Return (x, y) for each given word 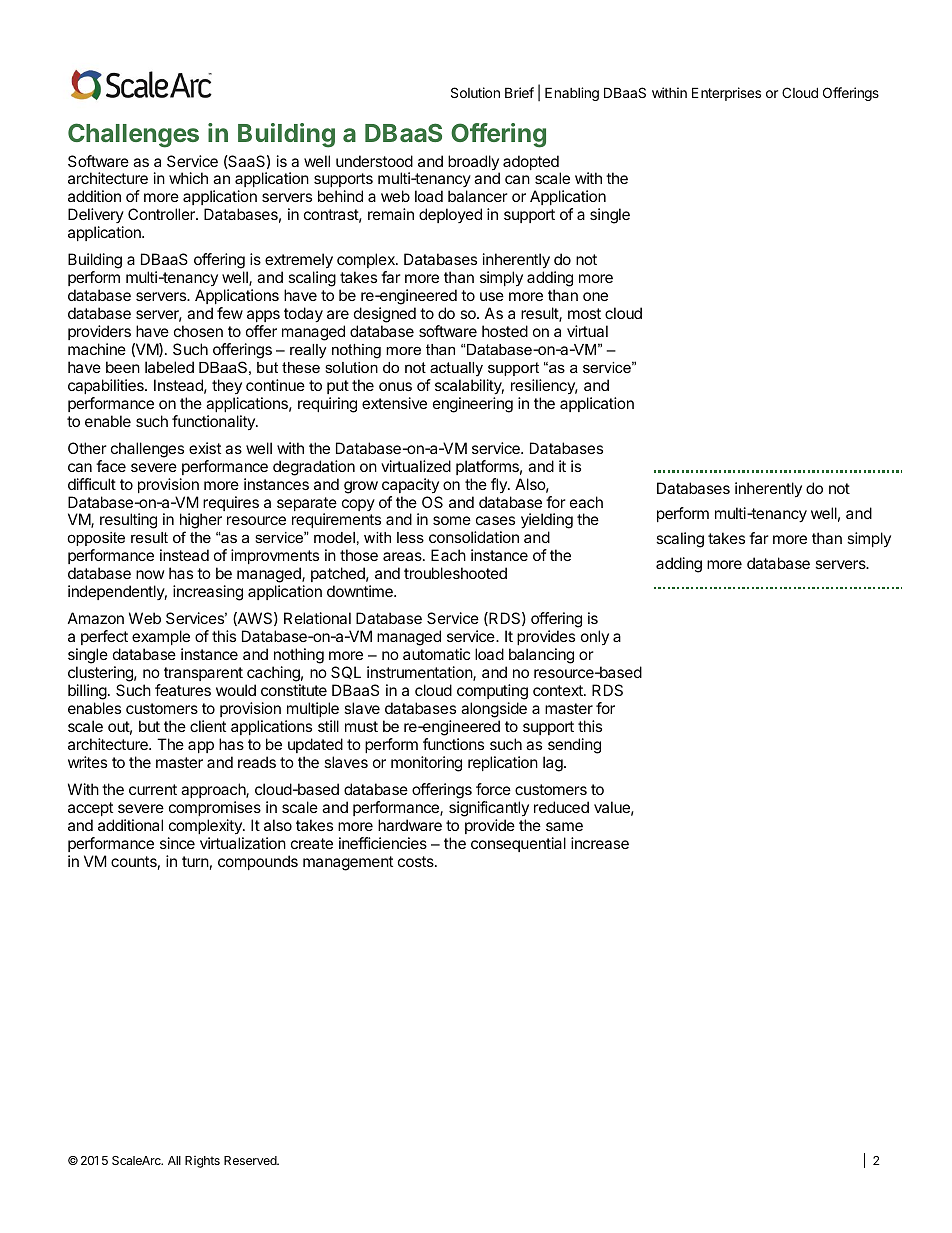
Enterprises (726, 94)
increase (600, 843)
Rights (202, 1162)
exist (205, 448)
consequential (518, 844)
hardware (410, 825)
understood (374, 161)
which (188, 178)
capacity (410, 485)
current (153, 789)
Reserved (251, 1160)
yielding (547, 522)
